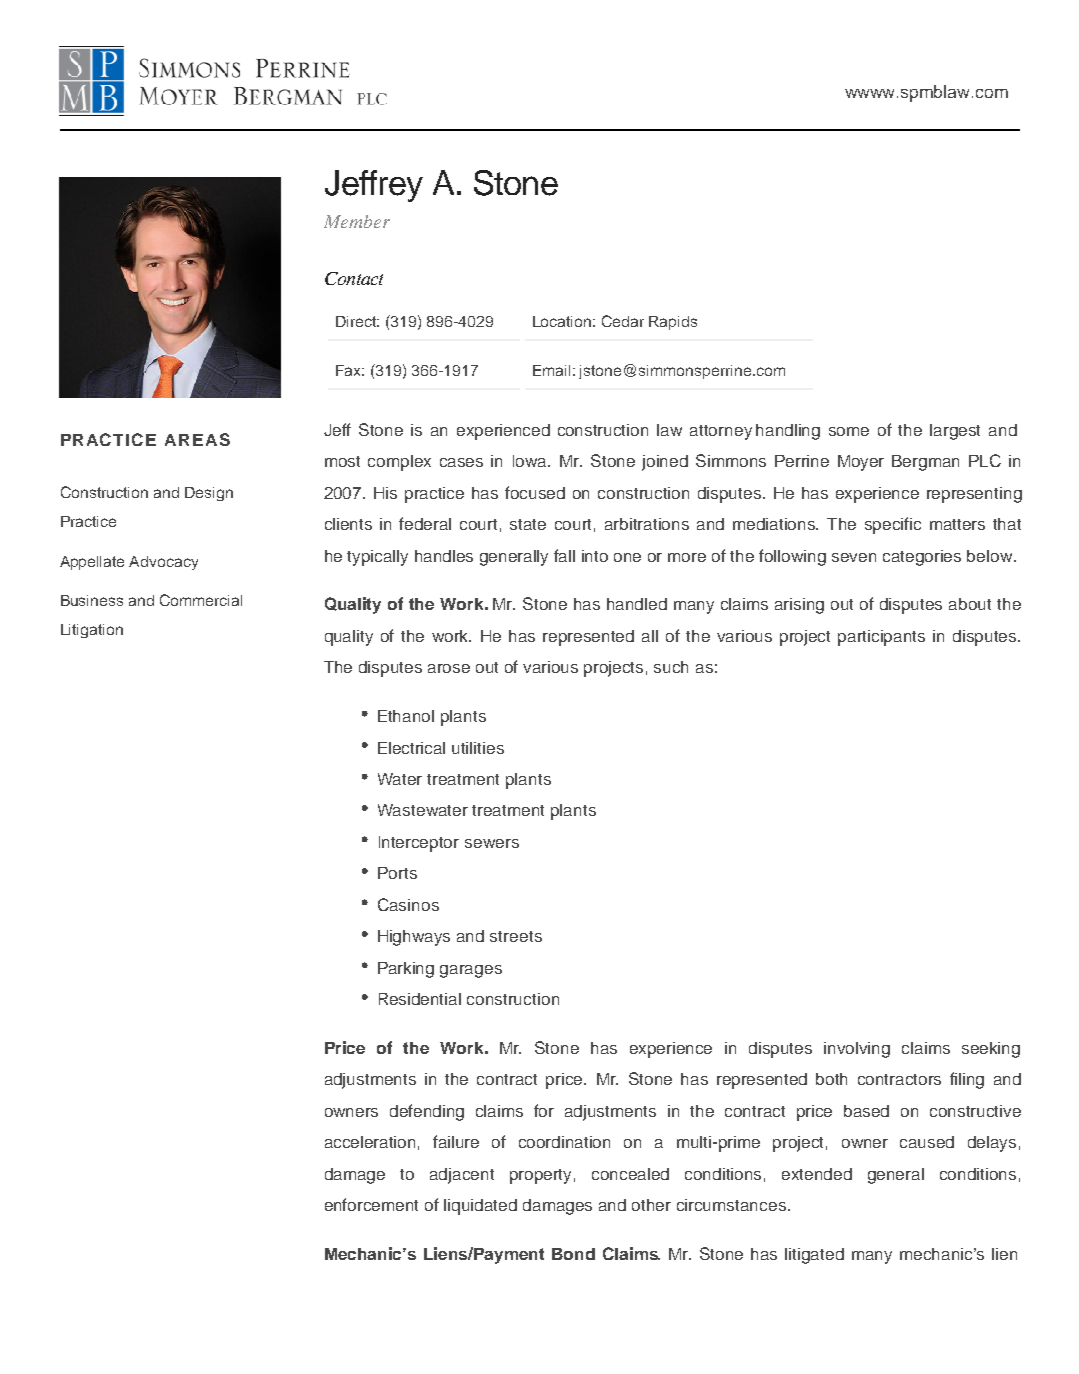 This screenshot has width=1079, height=1374. I want to click on Contact, so click(354, 278).
